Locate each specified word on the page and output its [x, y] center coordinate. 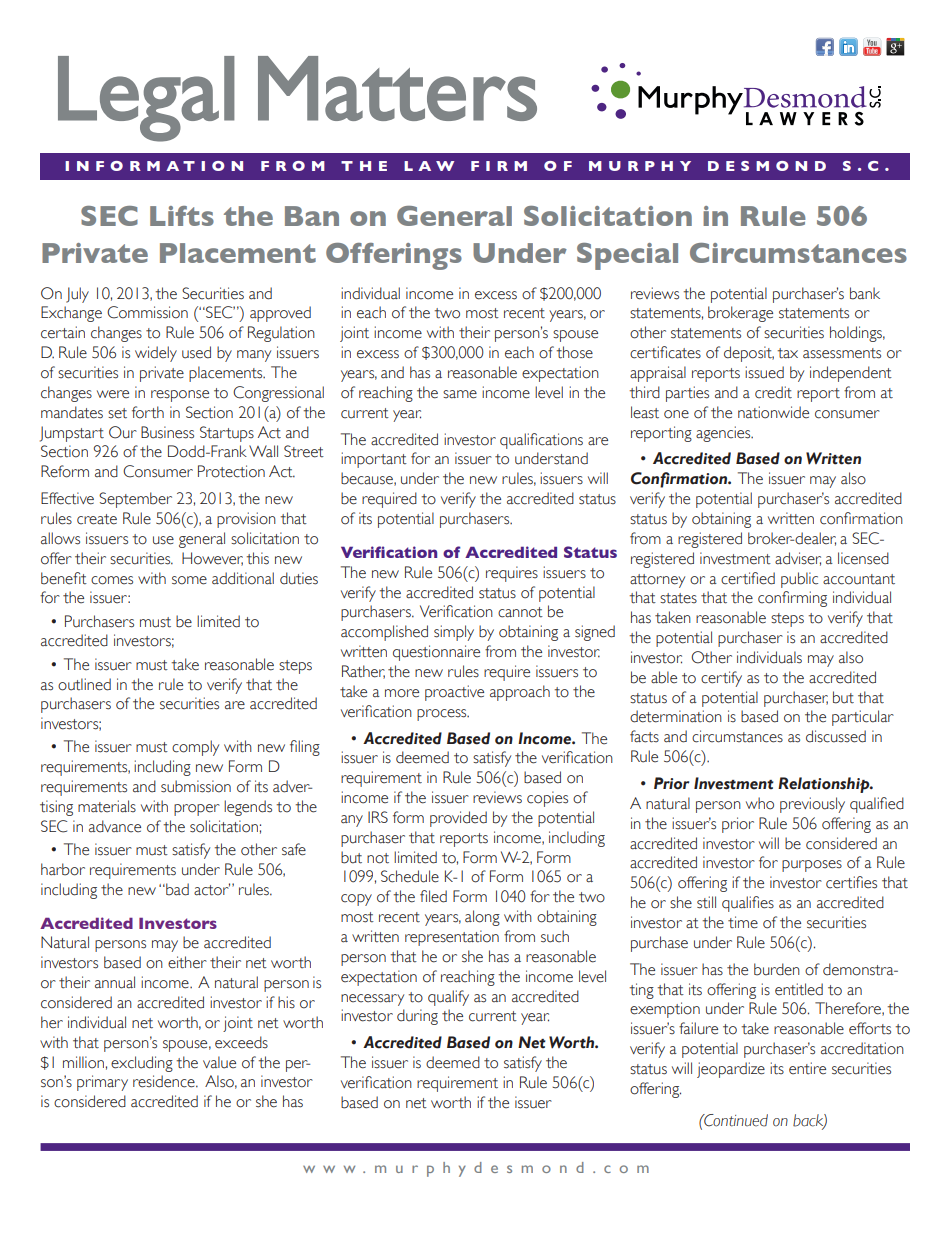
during [417, 1017]
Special [627, 256]
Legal [146, 99]
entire [807, 1068]
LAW [429, 166]
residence [165, 1081]
